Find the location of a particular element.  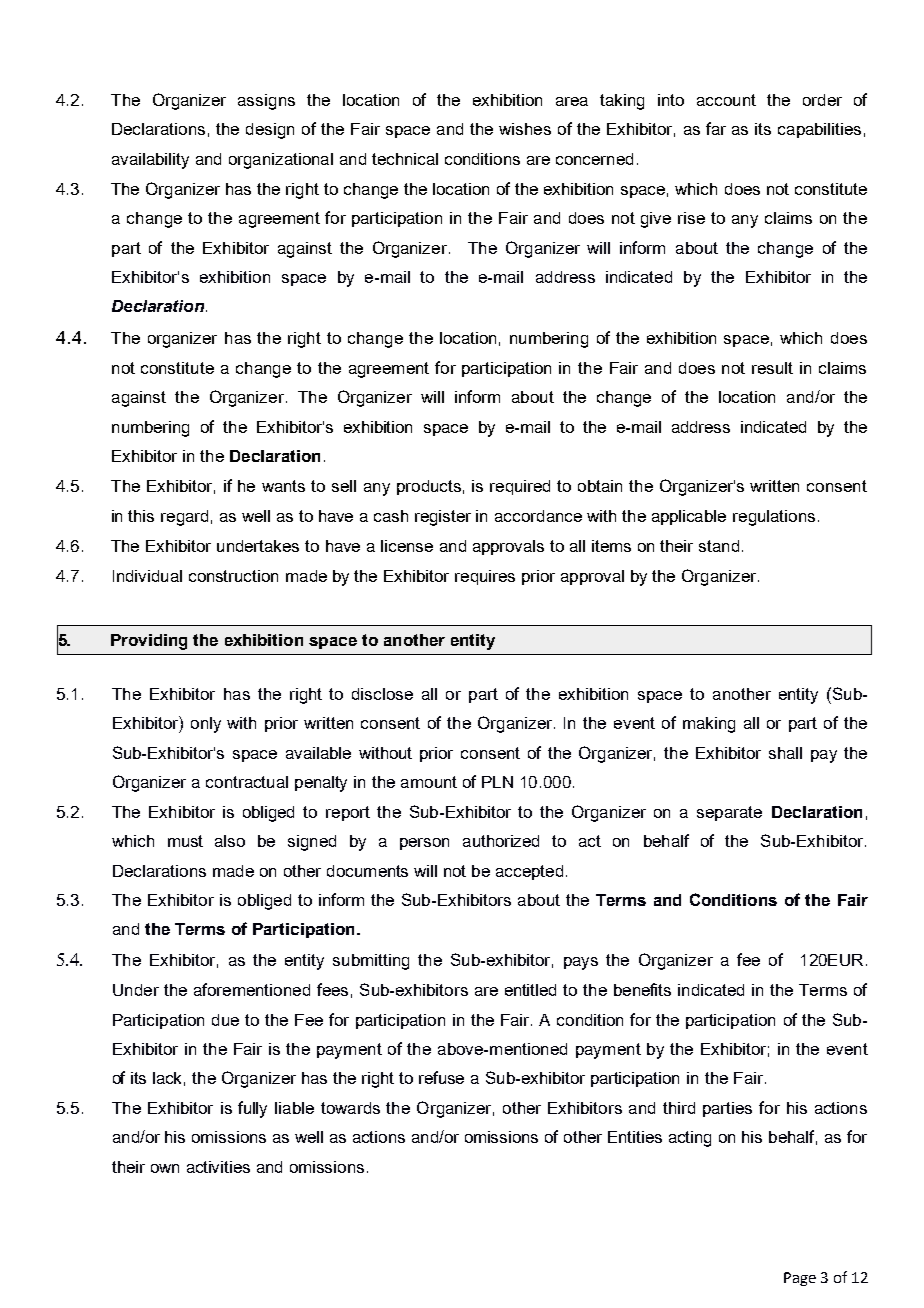

entitled is located at coordinates (530, 990).
